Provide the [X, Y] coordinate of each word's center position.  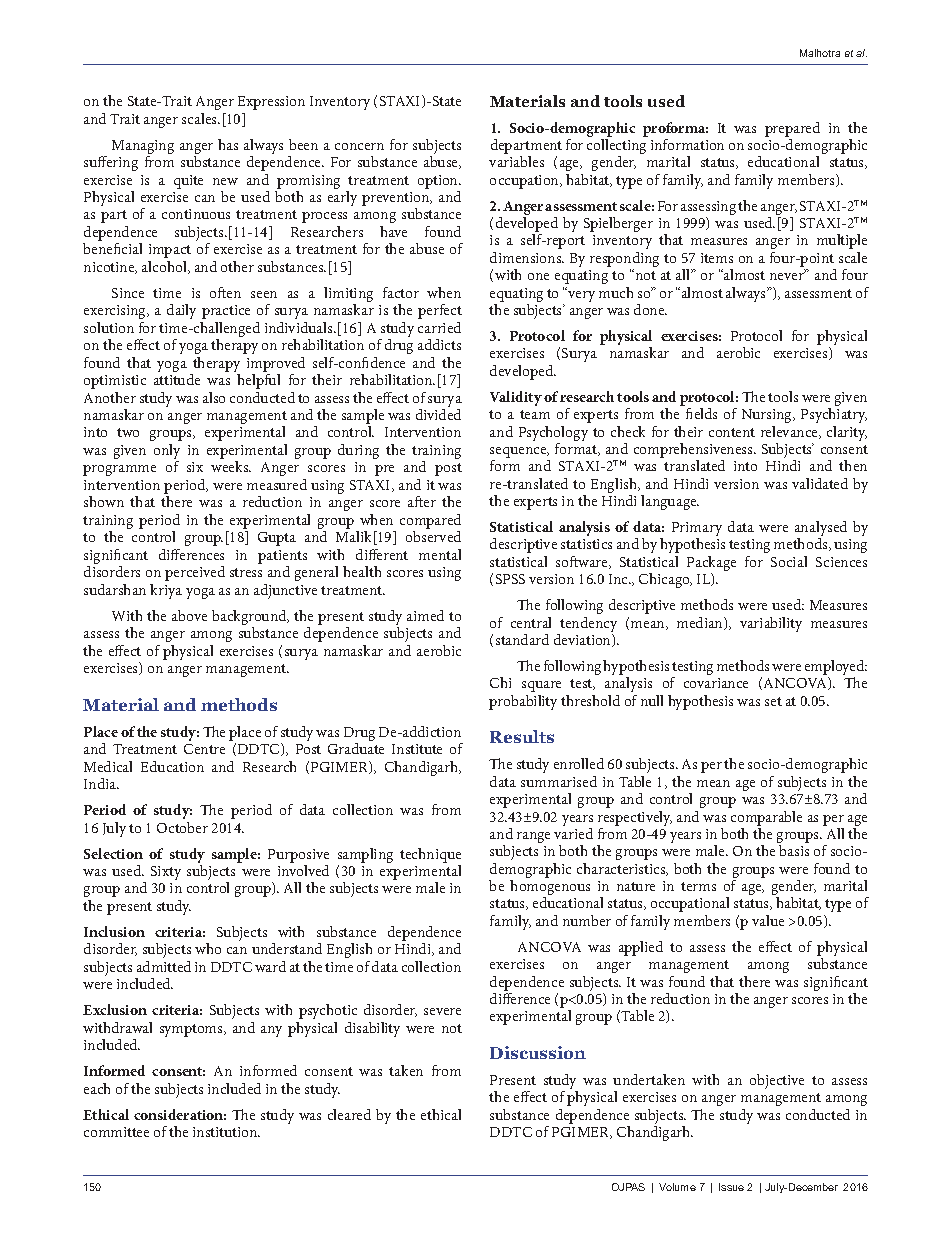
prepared [792, 129]
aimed [425, 615]
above [189, 615]
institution [226, 1132]
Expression [271, 103]
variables [516, 161]
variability [771, 624]
